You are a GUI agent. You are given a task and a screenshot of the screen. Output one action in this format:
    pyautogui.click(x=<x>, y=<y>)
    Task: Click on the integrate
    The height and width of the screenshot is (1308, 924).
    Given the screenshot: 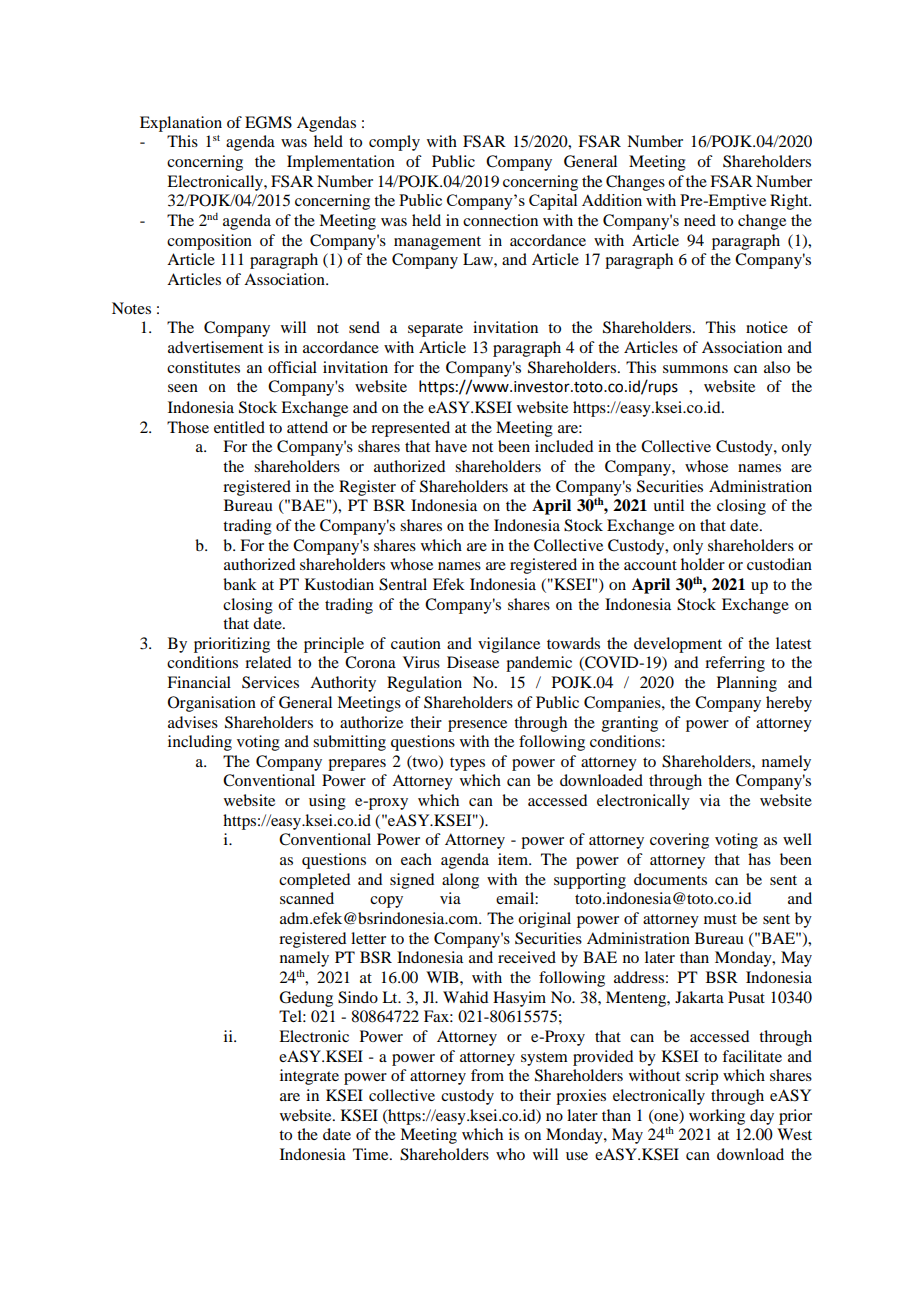 What is the action you would take?
    pyautogui.click(x=309, y=1077)
